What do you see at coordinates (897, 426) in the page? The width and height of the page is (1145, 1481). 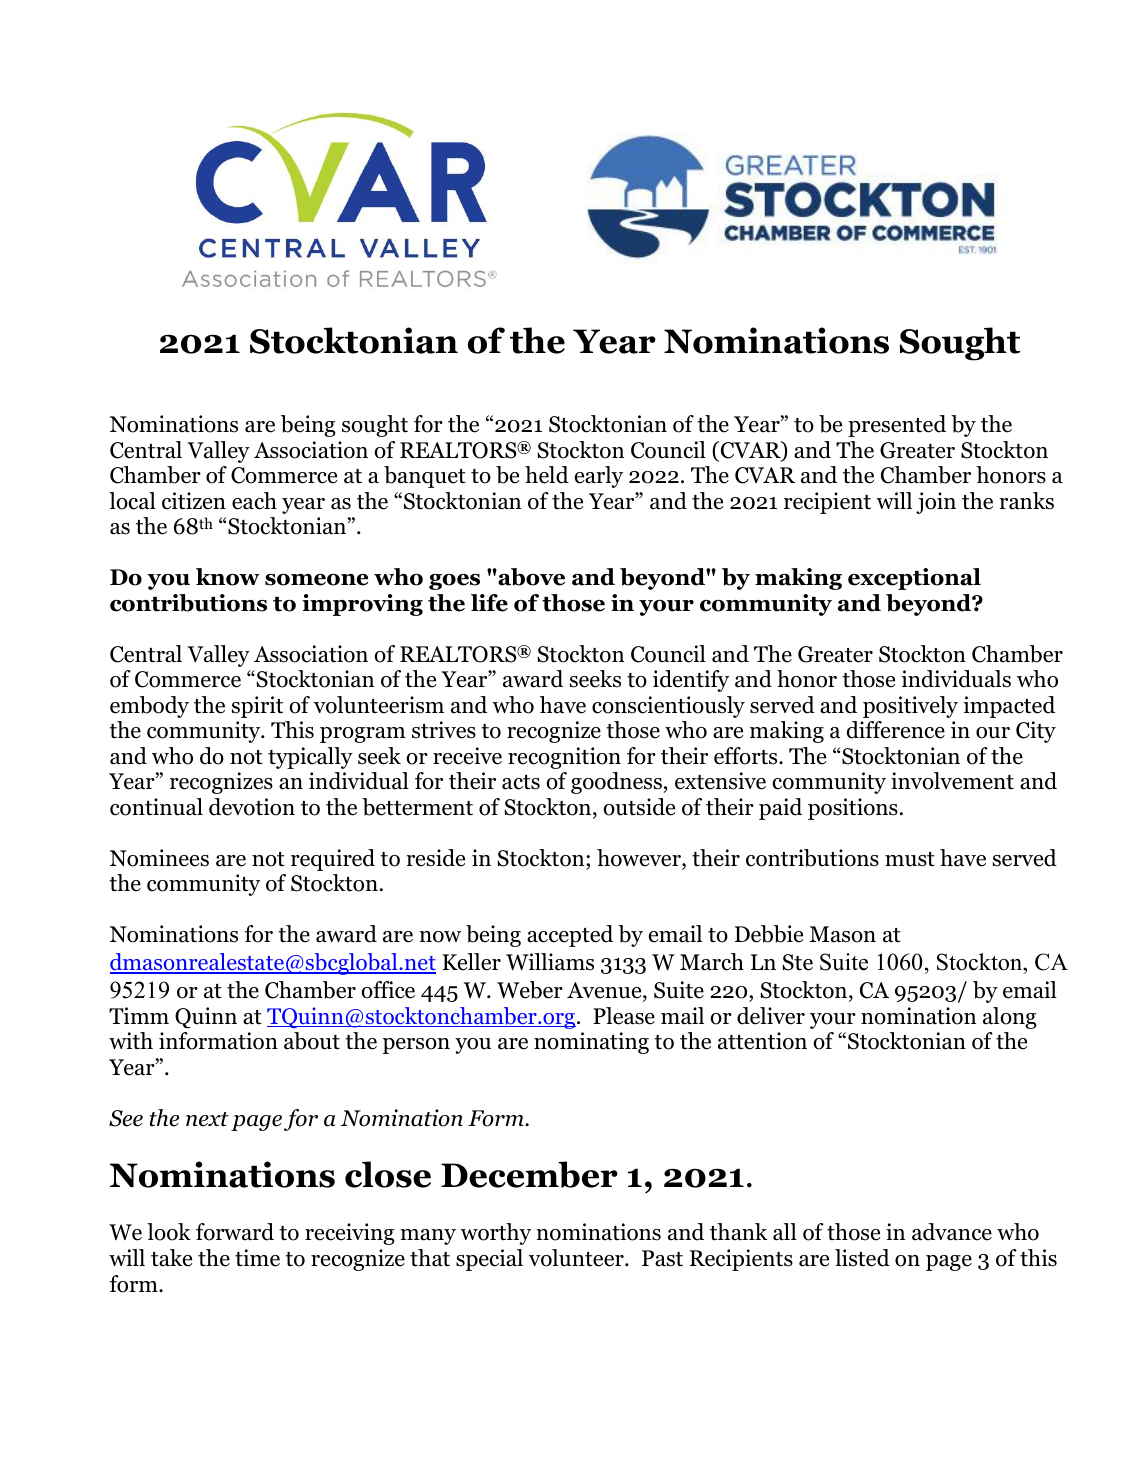 I see `presented` at bounding box center [897, 426].
